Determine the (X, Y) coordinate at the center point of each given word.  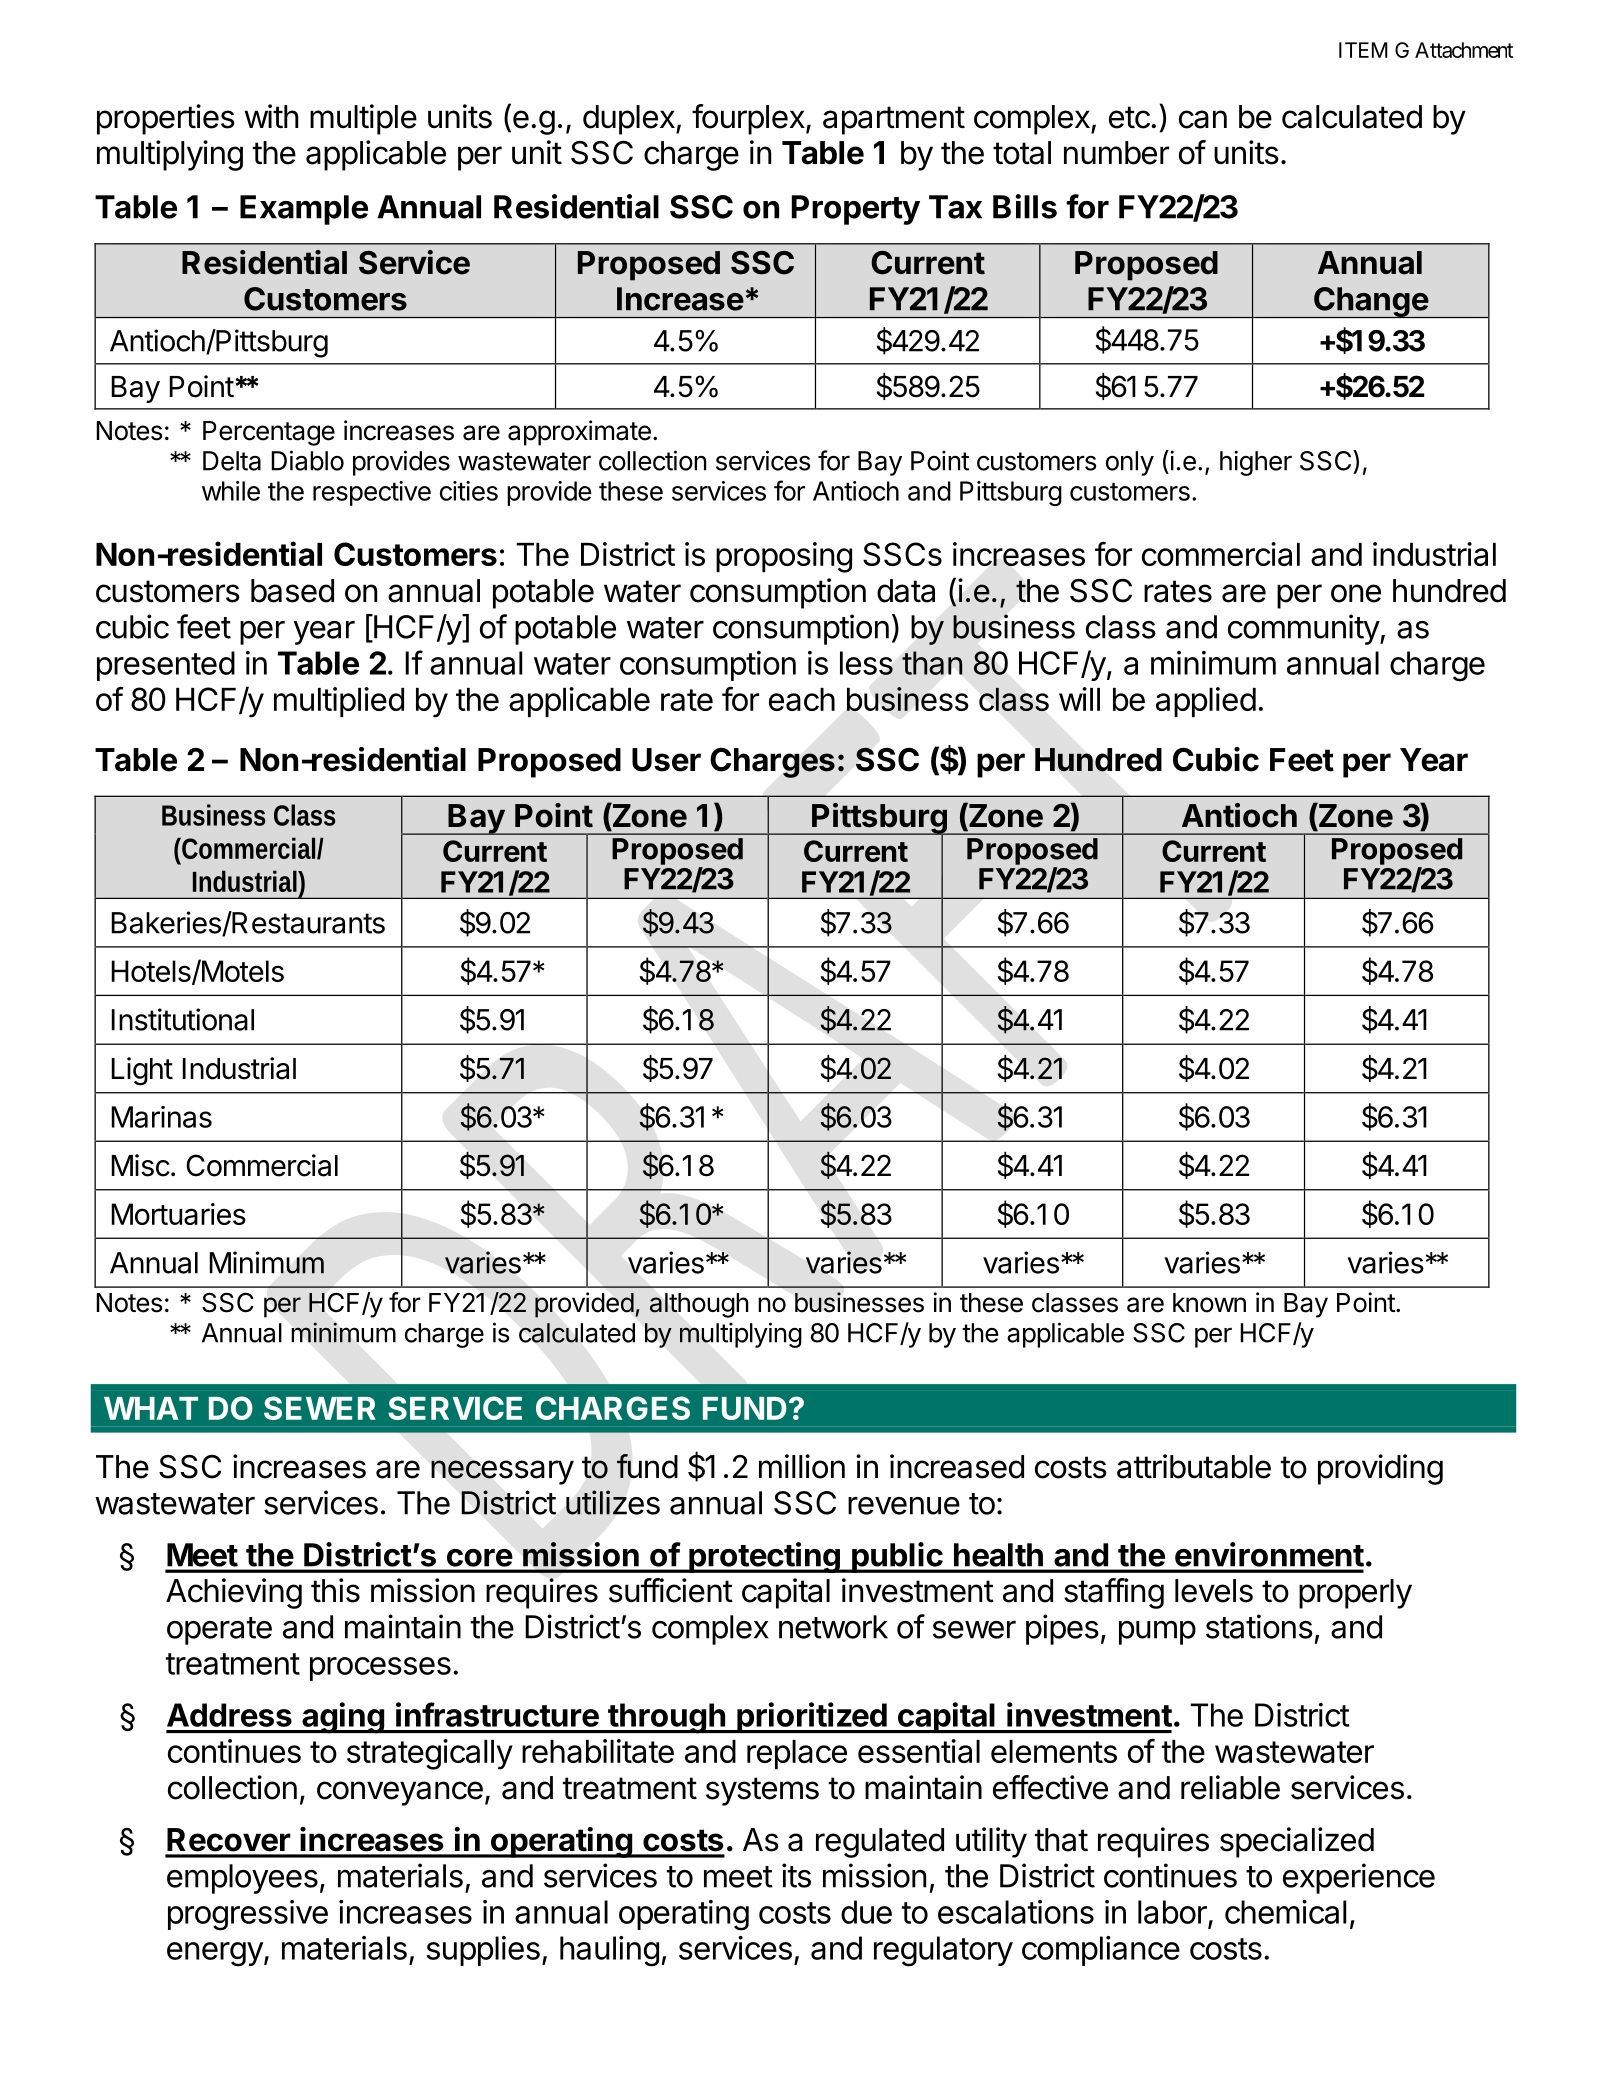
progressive (248, 1915)
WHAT (151, 1408)
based (292, 591)
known (1209, 1303)
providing (1380, 1469)
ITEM (1363, 50)
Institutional (182, 1019)
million (802, 1466)
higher (1256, 463)
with (271, 116)
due (866, 1912)
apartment (894, 120)
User (666, 760)
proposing (784, 557)
